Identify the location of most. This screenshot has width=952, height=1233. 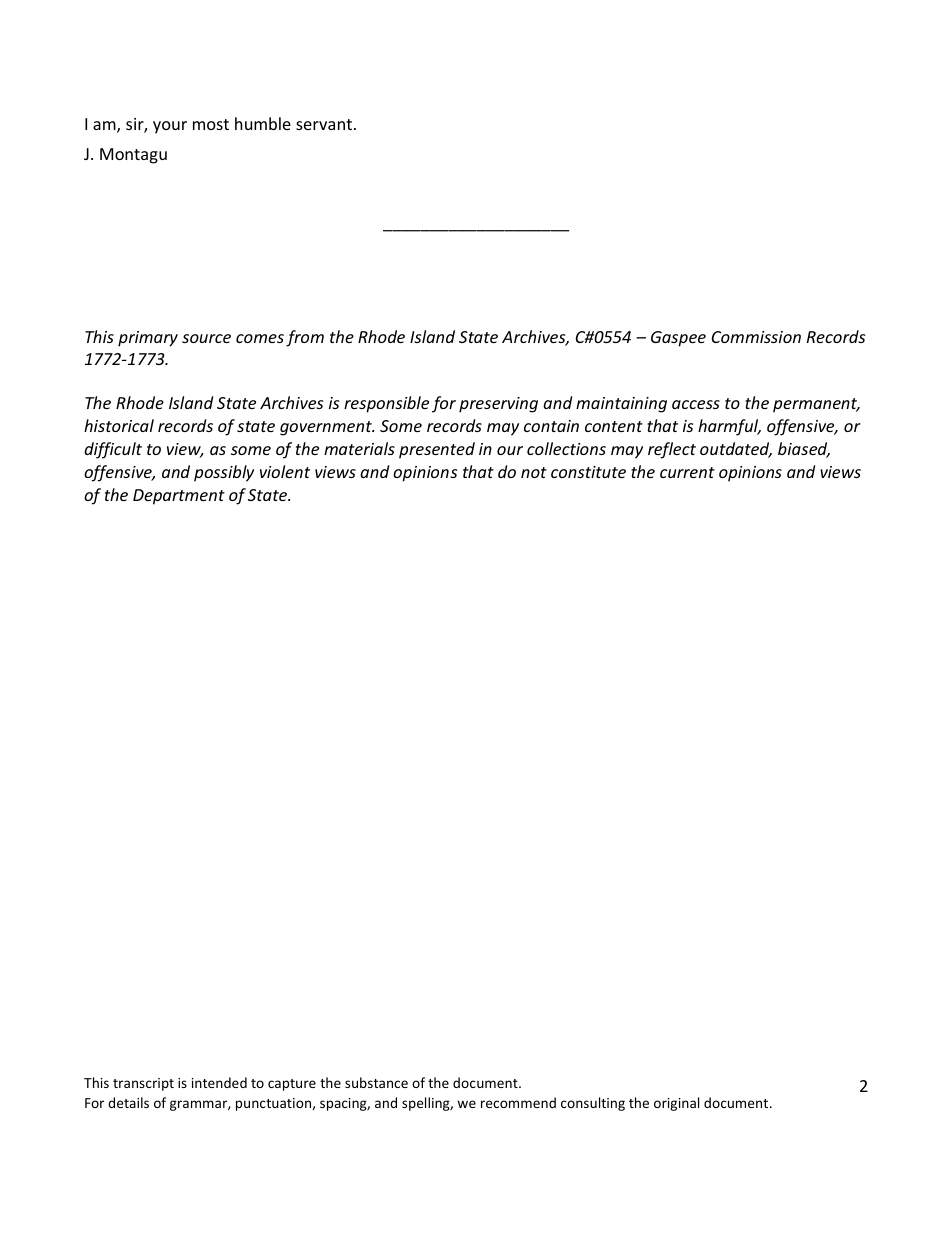
(211, 124).
